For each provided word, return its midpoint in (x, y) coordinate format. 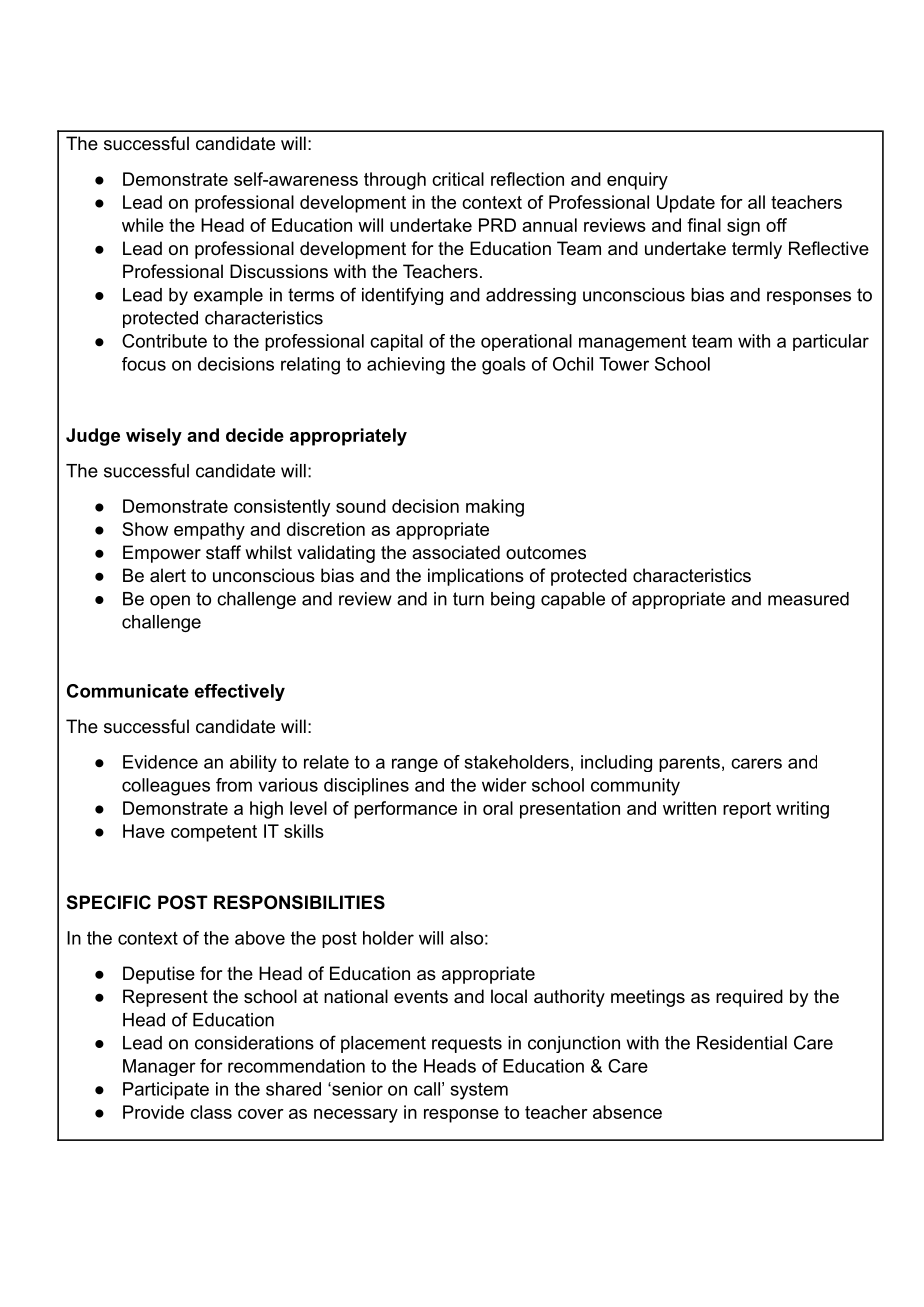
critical (458, 179)
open (170, 602)
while (143, 225)
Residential (742, 1043)
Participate (166, 1091)
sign (743, 227)
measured (808, 599)
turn (468, 599)
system (479, 1091)
